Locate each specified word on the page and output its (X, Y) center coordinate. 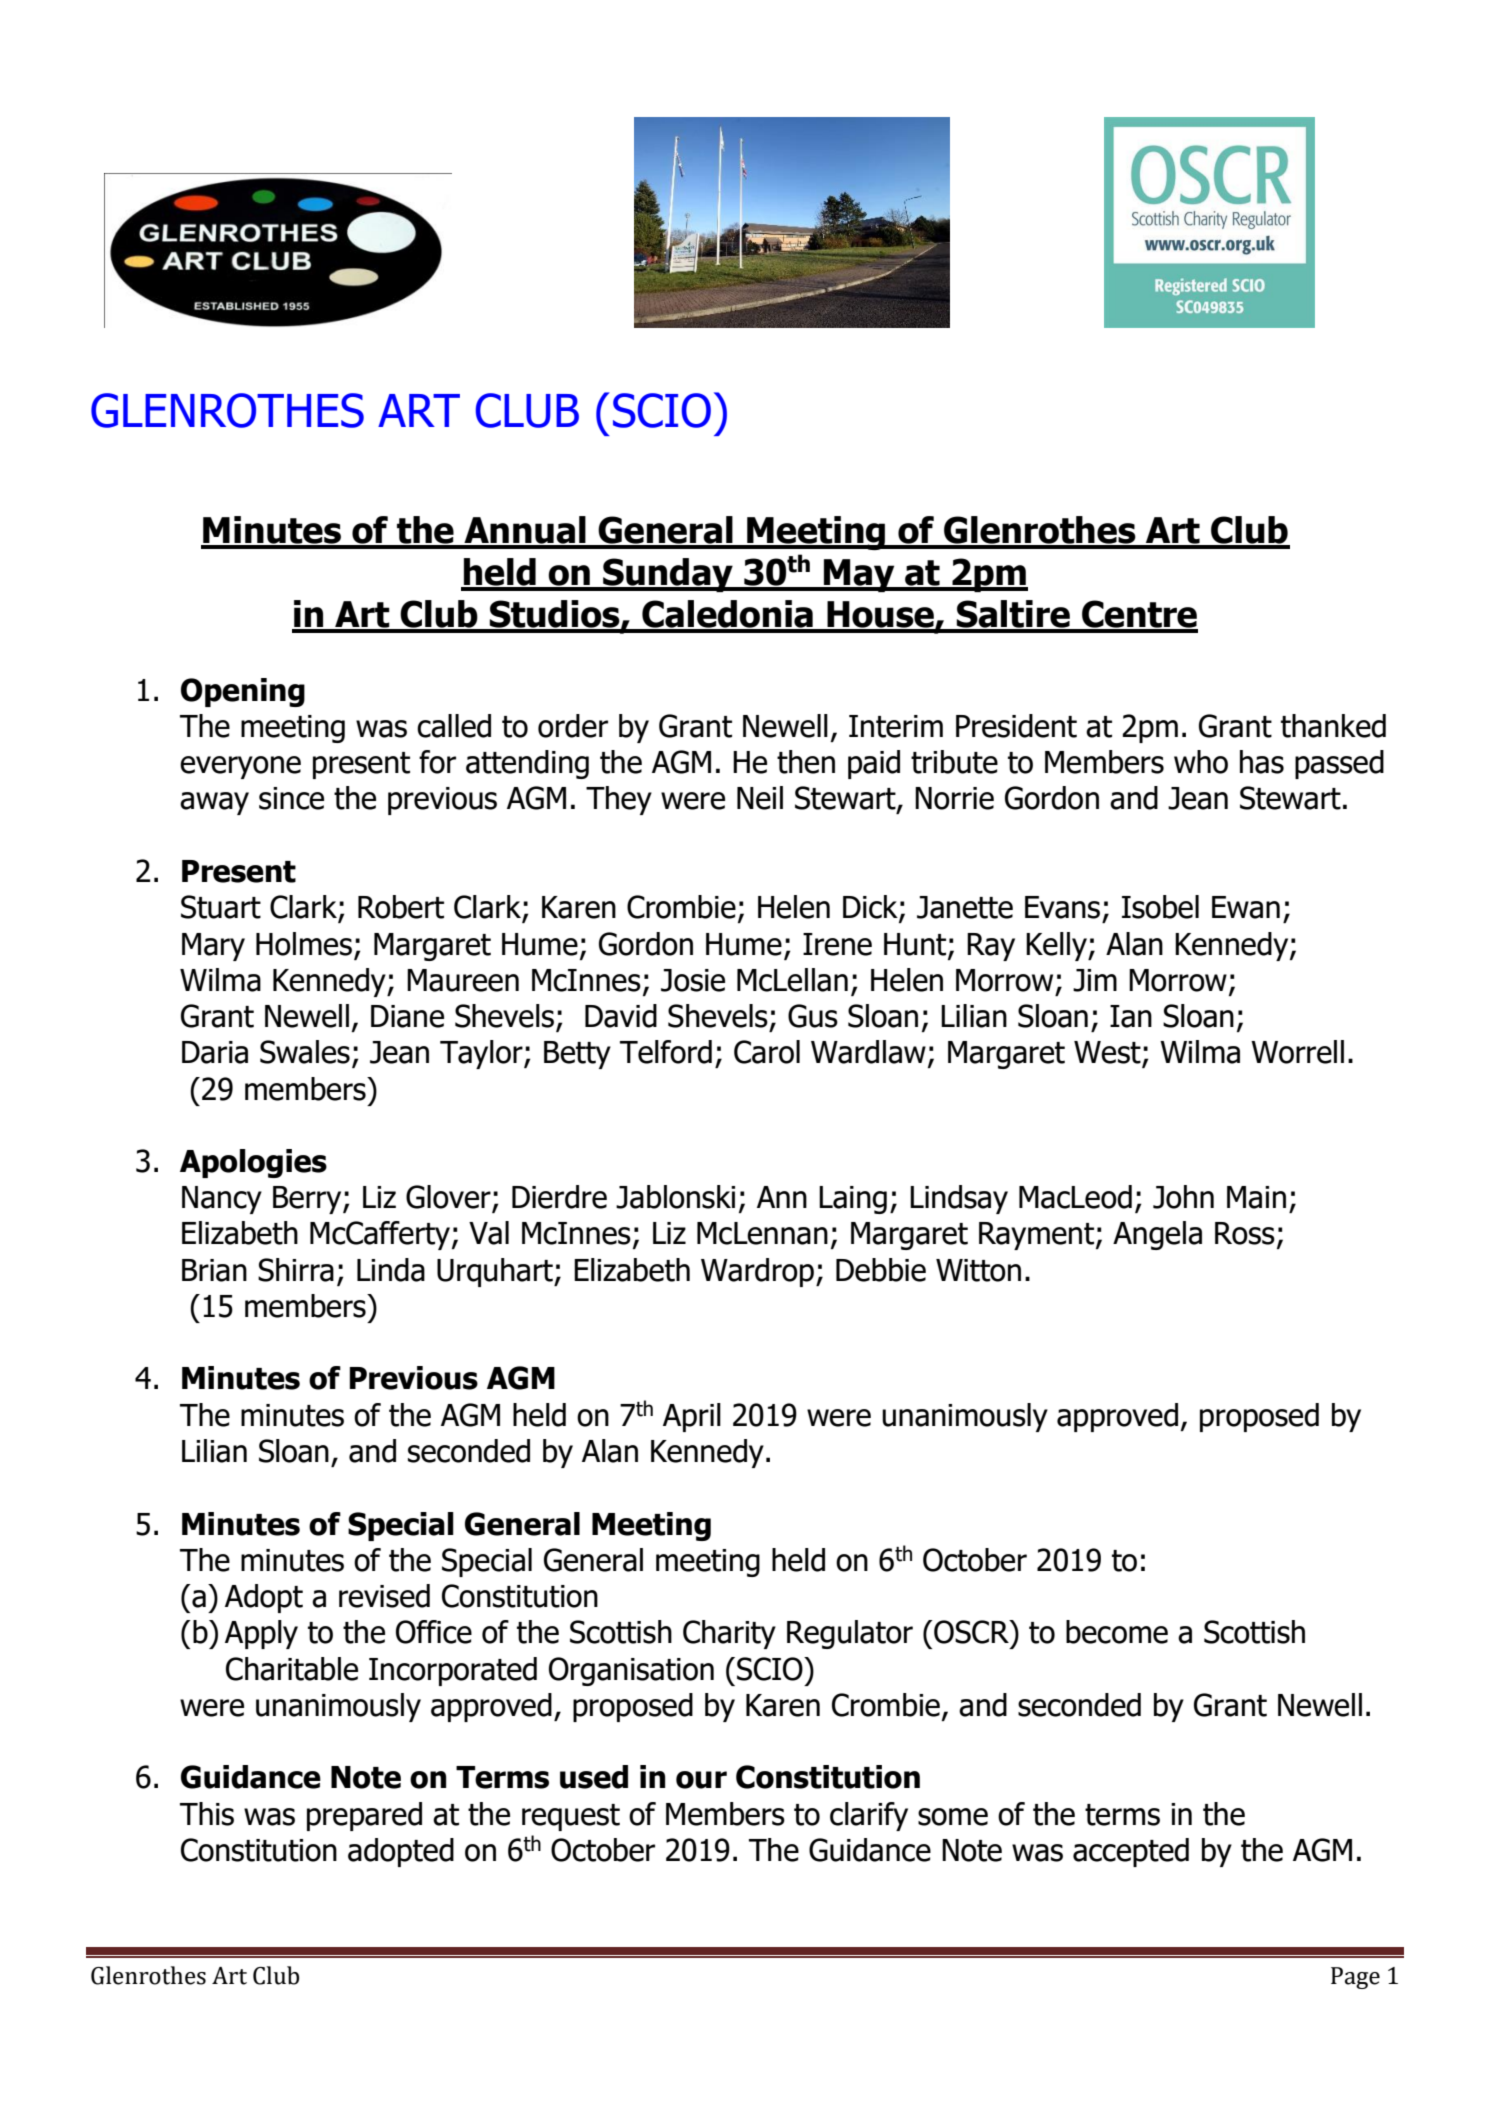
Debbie (881, 1270)
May (859, 575)
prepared (364, 1816)
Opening (243, 692)
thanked (1333, 726)
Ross (1245, 1233)
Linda (391, 1270)
